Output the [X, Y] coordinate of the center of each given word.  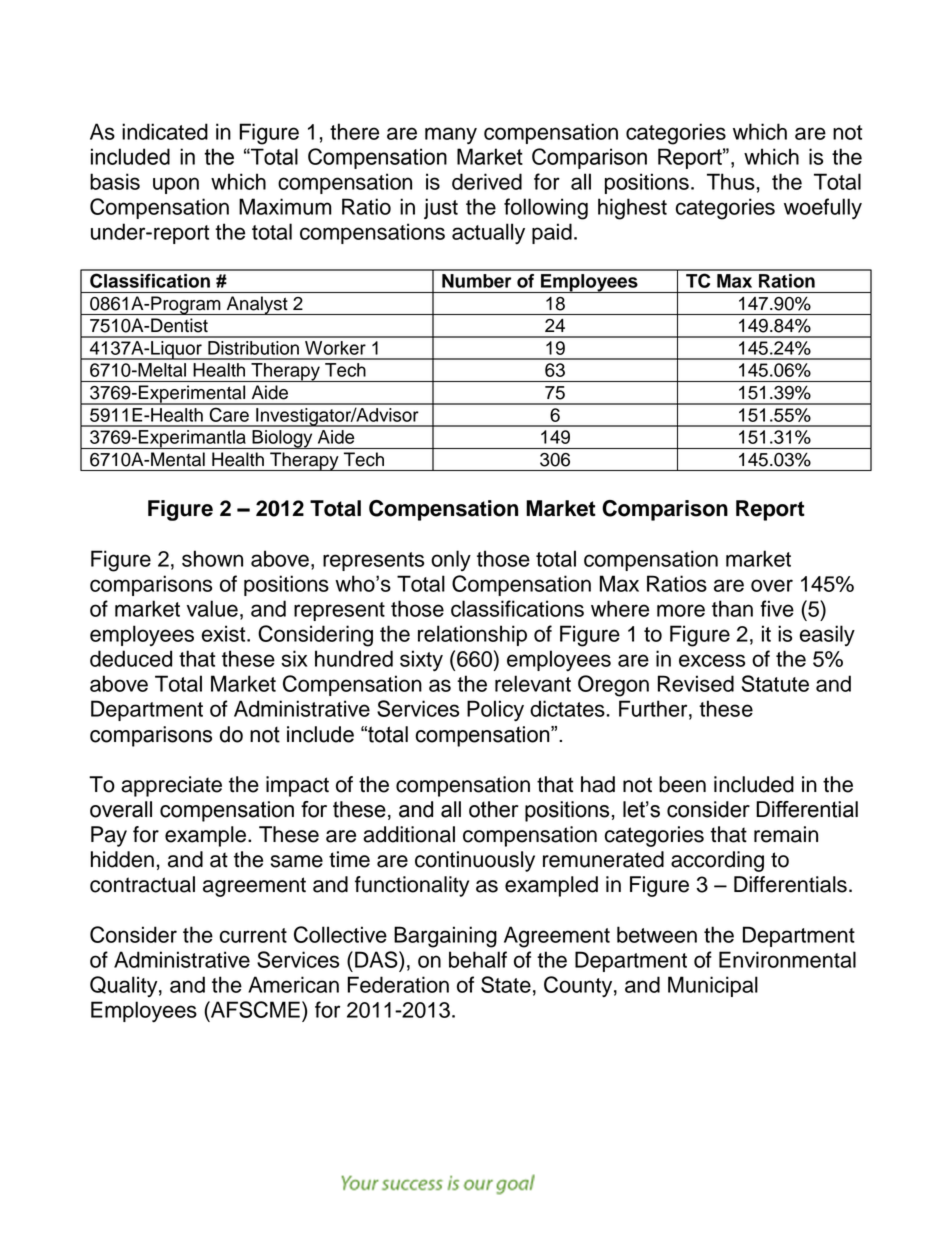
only [451, 560]
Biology [282, 439]
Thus [731, 181]
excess [712, 660]
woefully [823, 209]
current [253, 935]
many [451, 136]
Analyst [257, 305]
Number [476, 281]
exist [225, 633]
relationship [472, 635]
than [732, 608]
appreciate [171, 786]
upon [176, 185]
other [494, 809]
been [682, 784]
